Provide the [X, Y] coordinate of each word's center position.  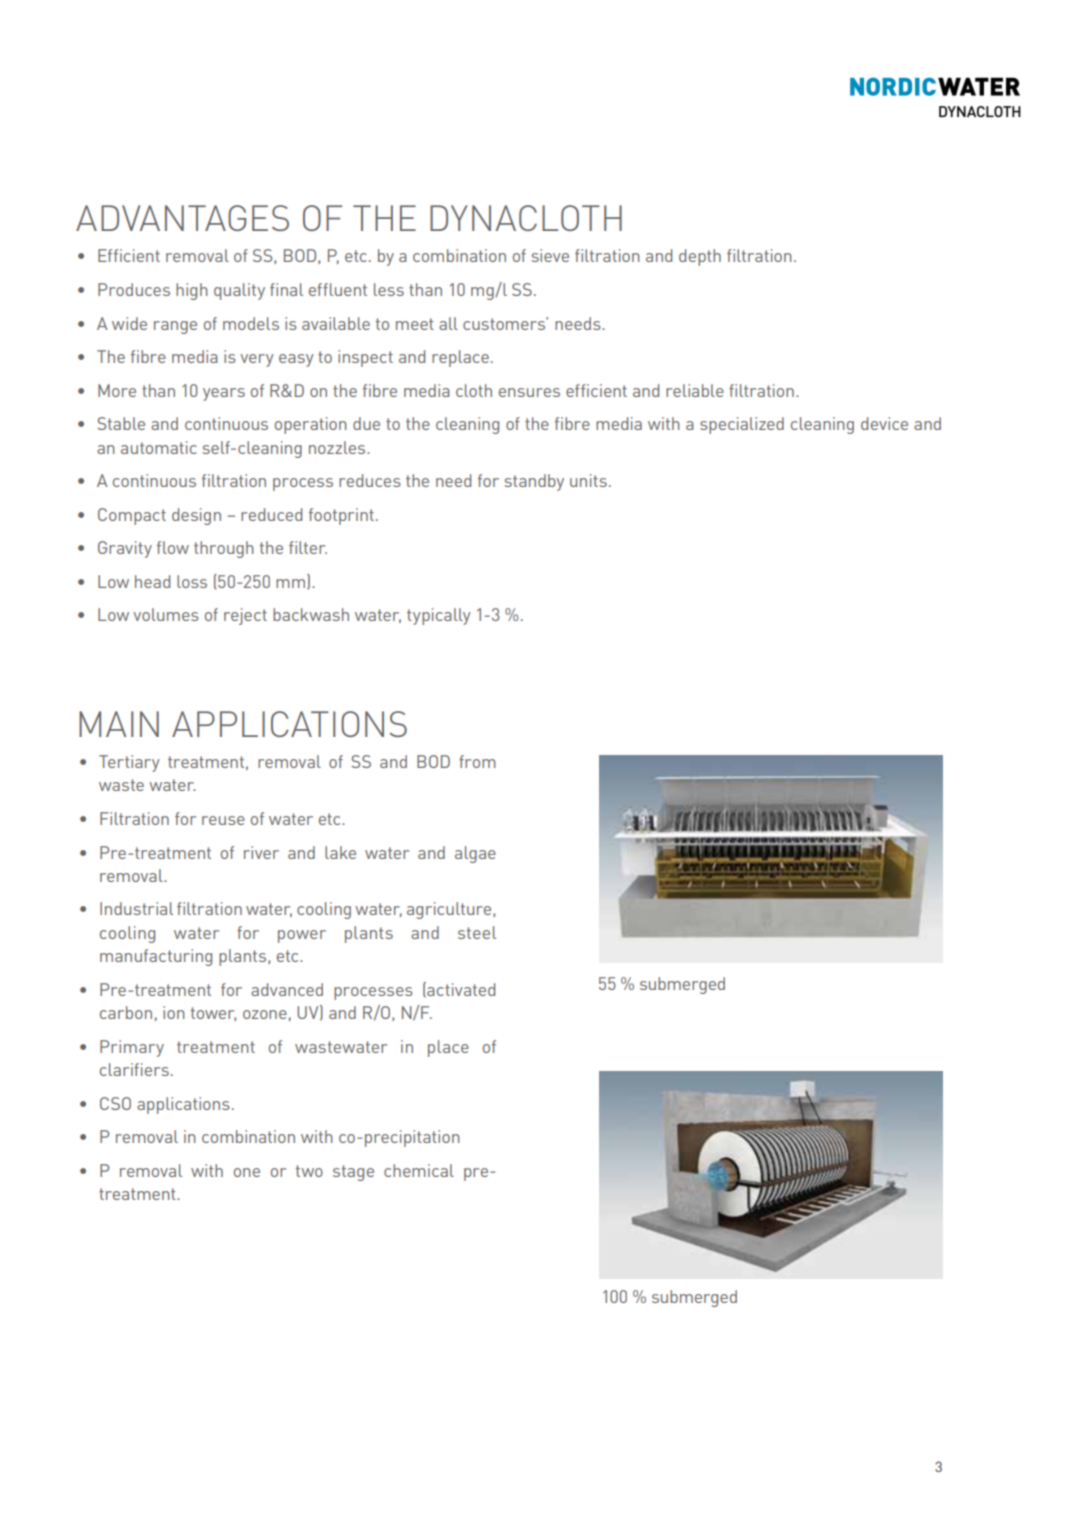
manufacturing [156, 957]
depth [700, 257]
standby [534, 482]
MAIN [119, 724]
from [477, 761]
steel [477, 932]
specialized [742, 425]
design [196, 516]
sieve [550, 255]
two [309, 1171]
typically [439, 616]
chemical [419, 1170]
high [192, 291]
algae [475, 854]
